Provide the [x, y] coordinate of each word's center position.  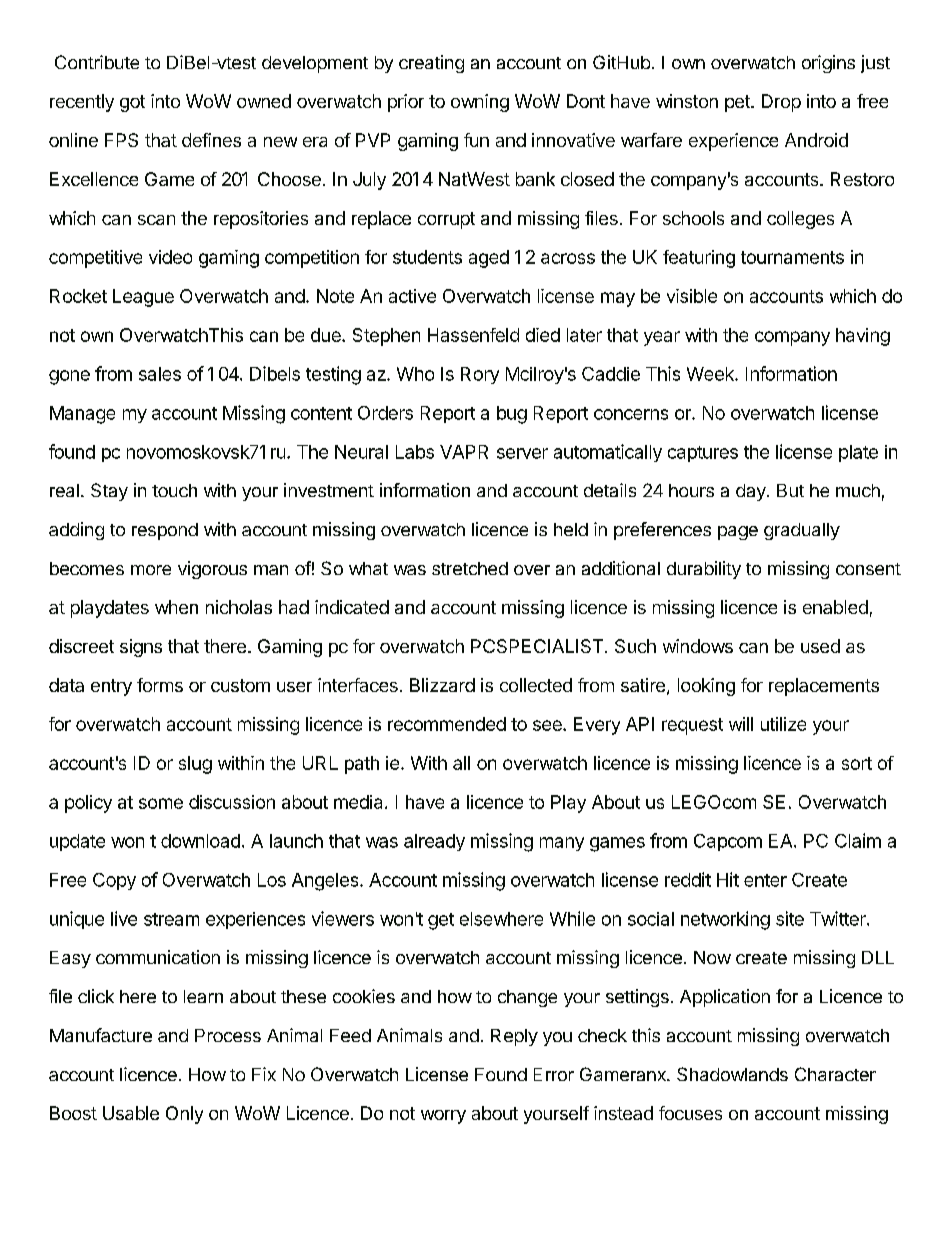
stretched [470, 568]
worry [443, 1117]
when [176, 607]
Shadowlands [732, 1074]
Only [184, 1115]
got [132, 103]
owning [480, 103]
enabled [835, 607]
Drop [781, 103]
